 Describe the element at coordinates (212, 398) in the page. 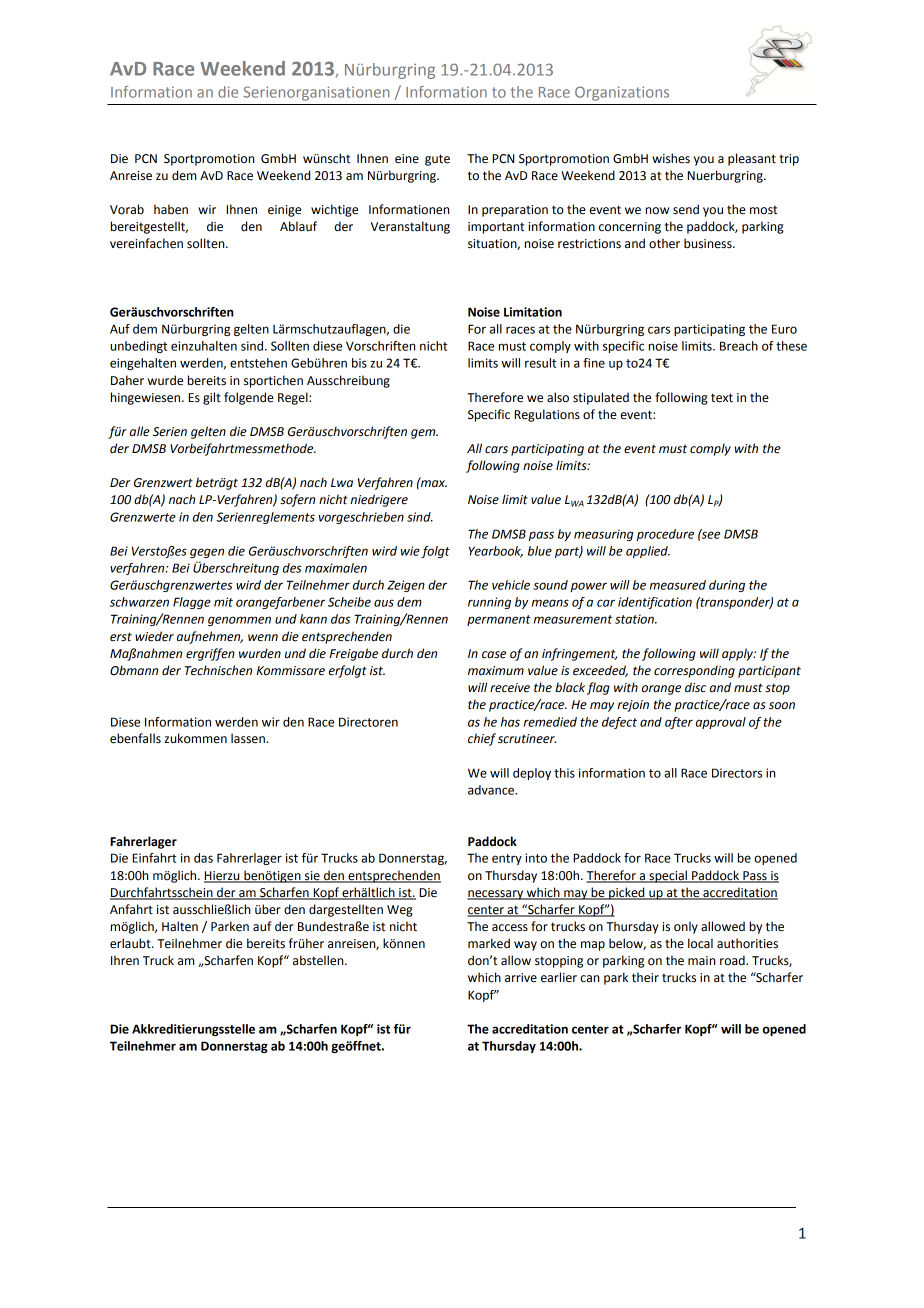

I see `gilt` at that location.
